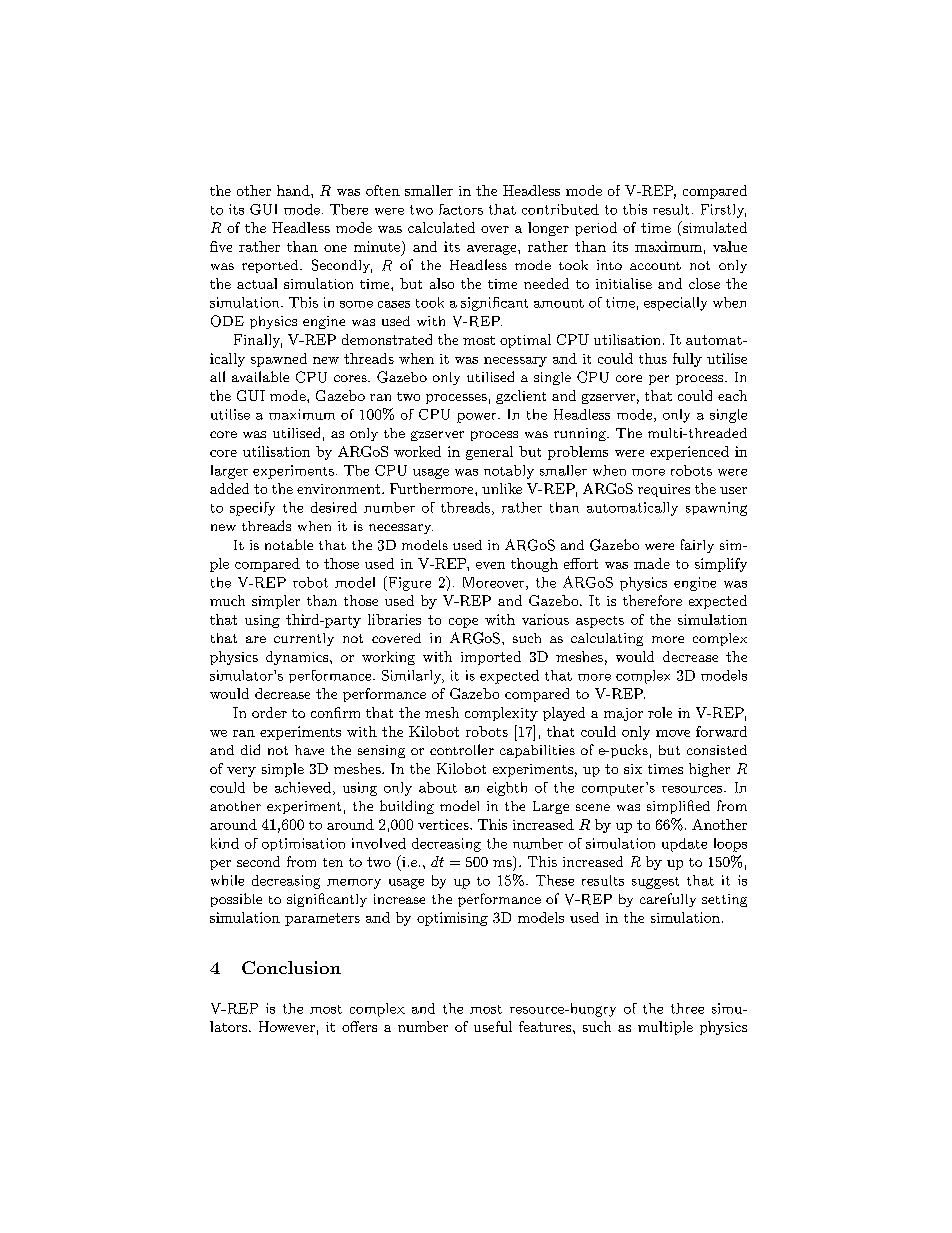 The width and height of the screenshot is (952, 1233). I want to click on power, so click(478, 418).
